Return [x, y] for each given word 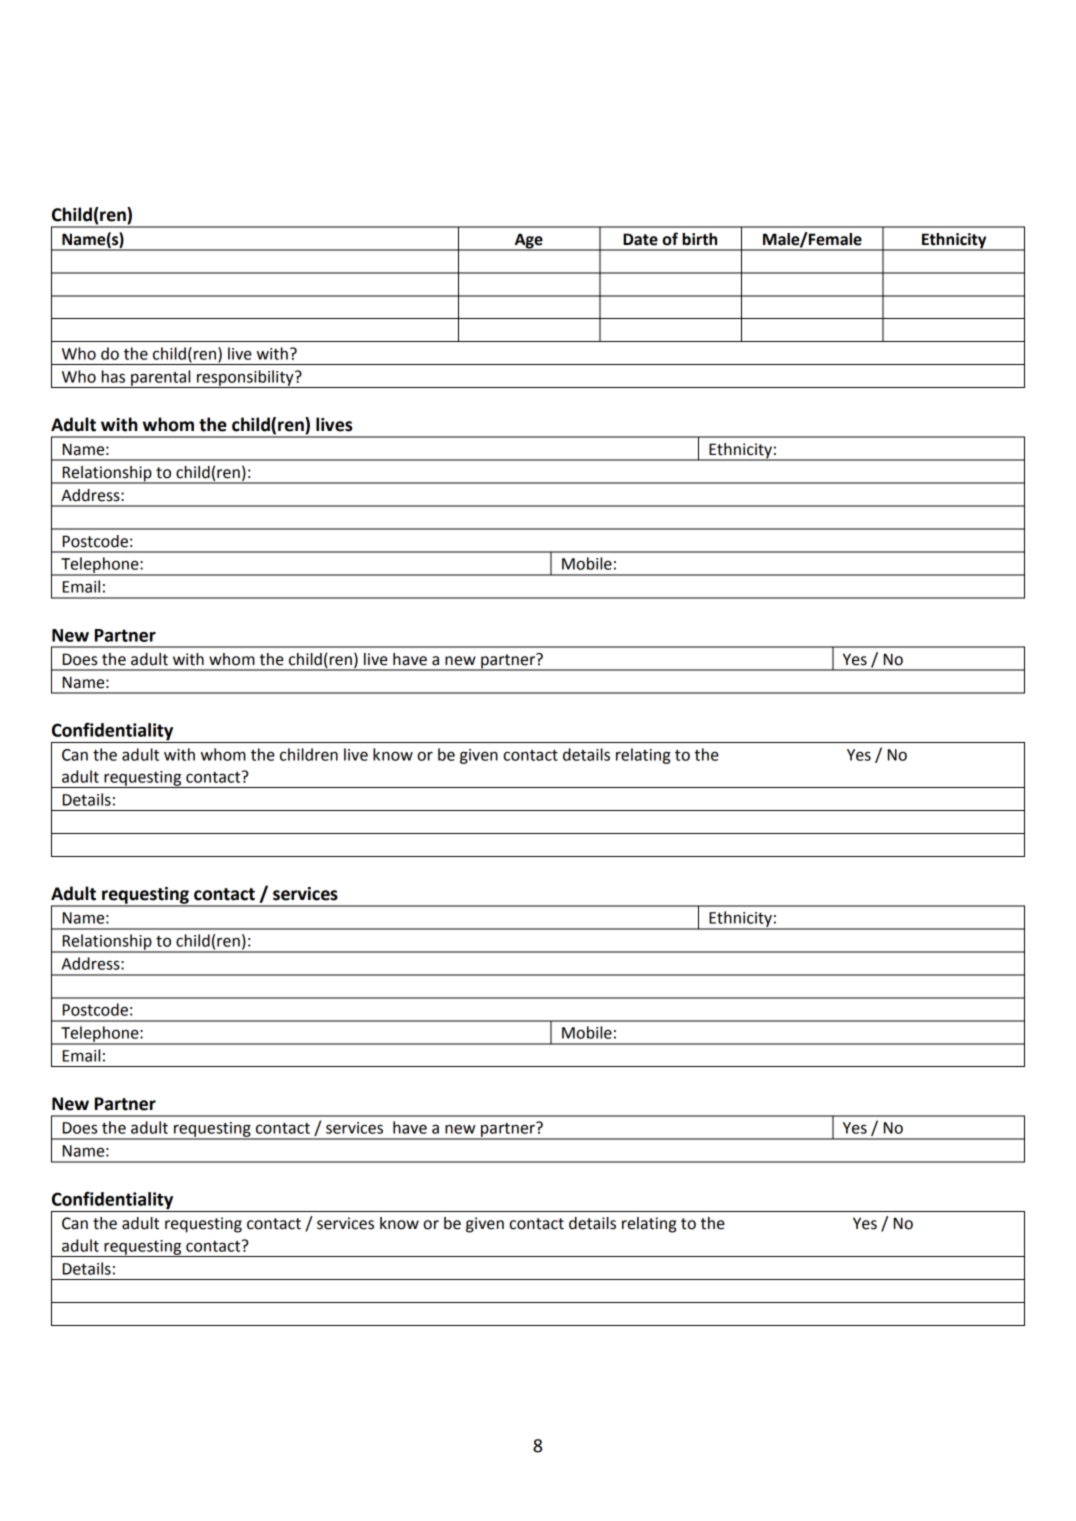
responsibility [245, 379]
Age [529, 241]
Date [640, 239]
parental [161, 379]
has [113, 376]
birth [699, 239]
